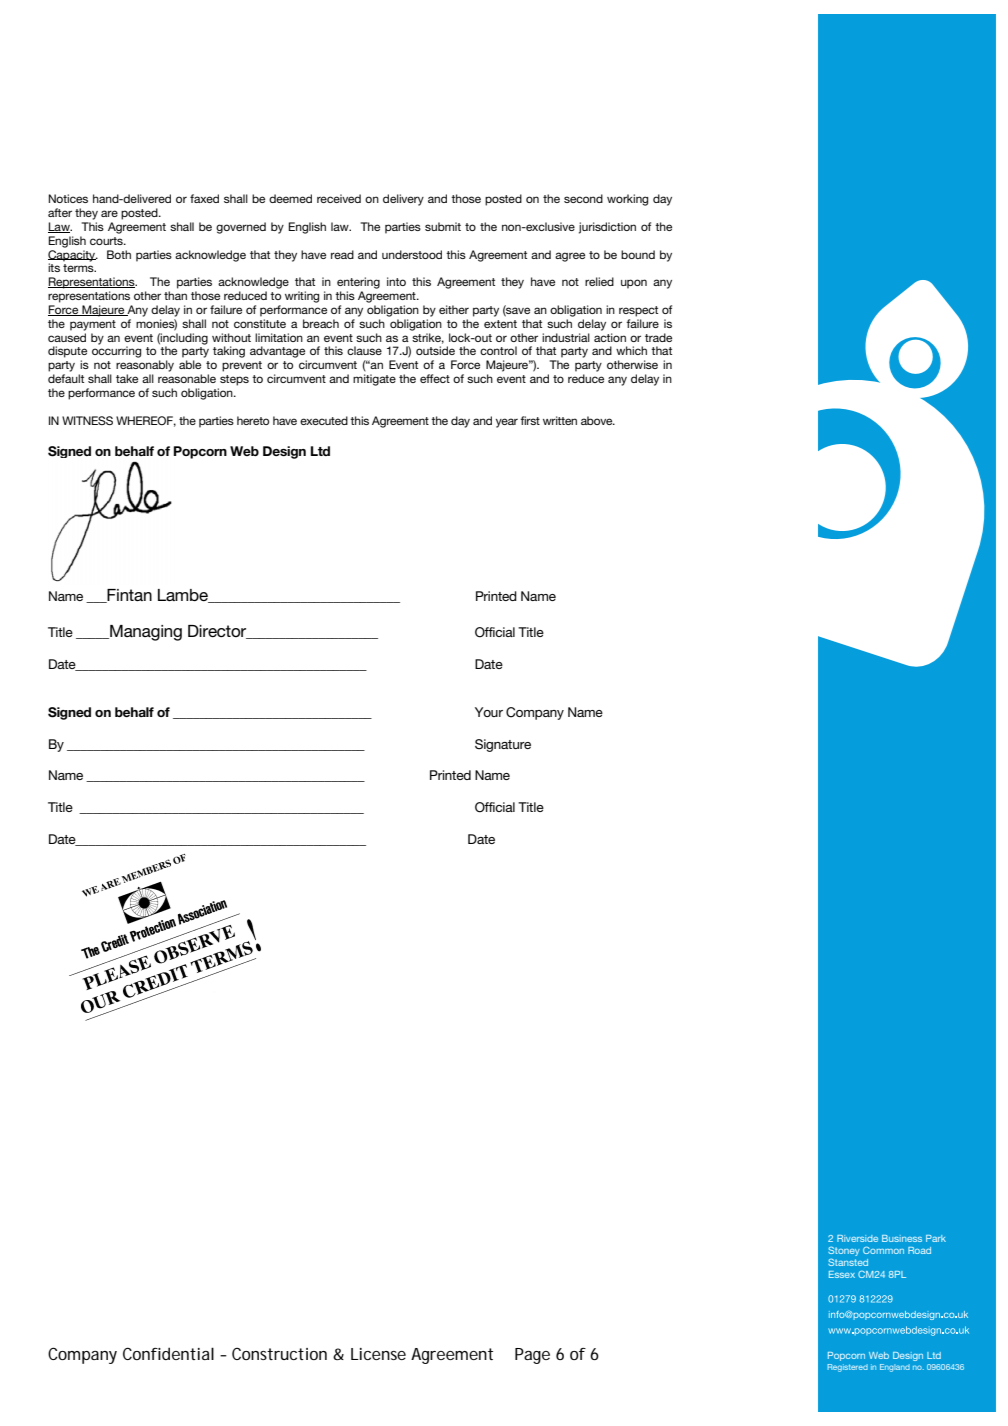 The image size is (1008, 1426). I want to click on Confidential, so click(168, 1353).
